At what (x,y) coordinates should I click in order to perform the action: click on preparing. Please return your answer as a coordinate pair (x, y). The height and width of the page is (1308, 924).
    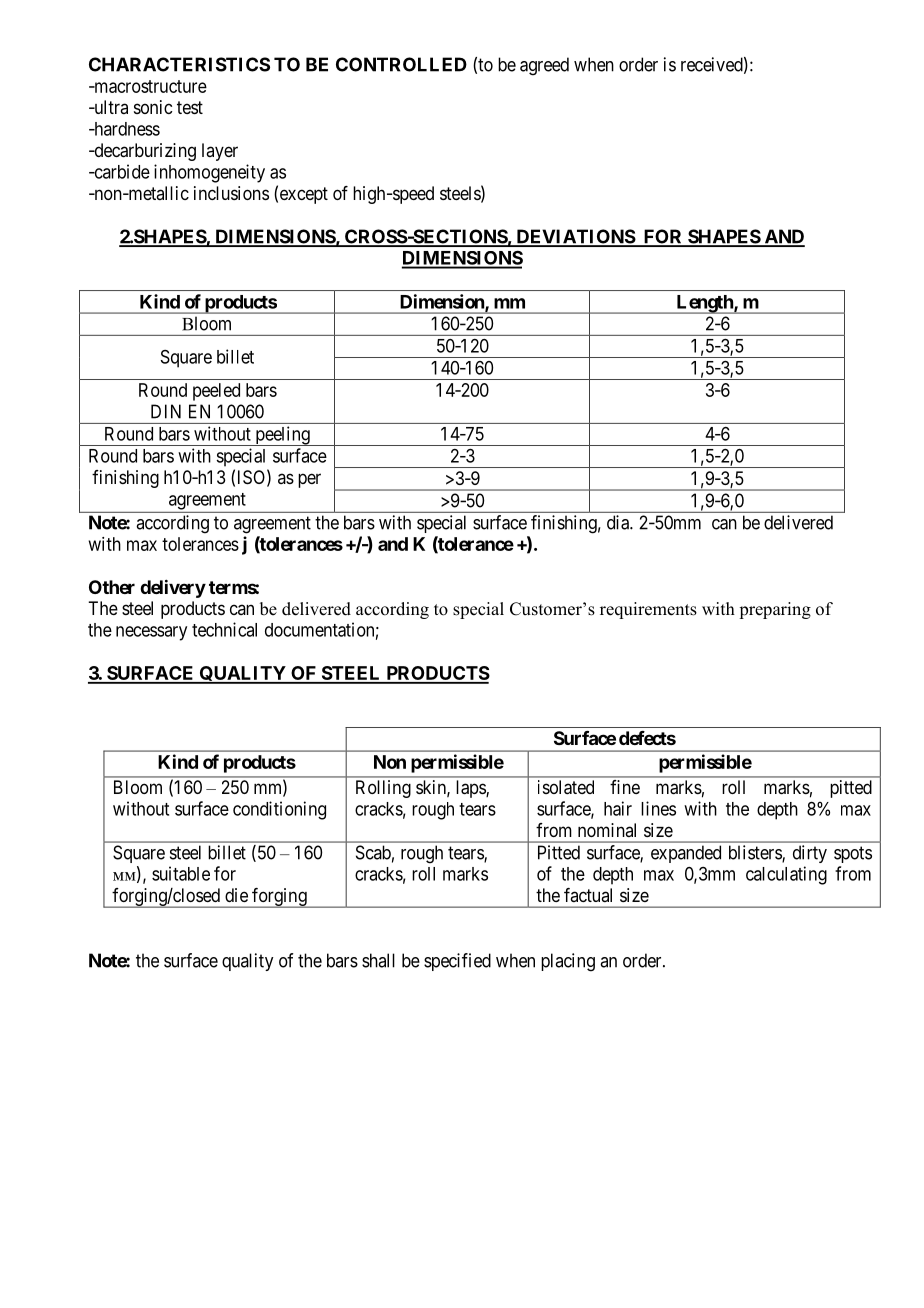
    Looking at the image, I should click on (775, 610).
